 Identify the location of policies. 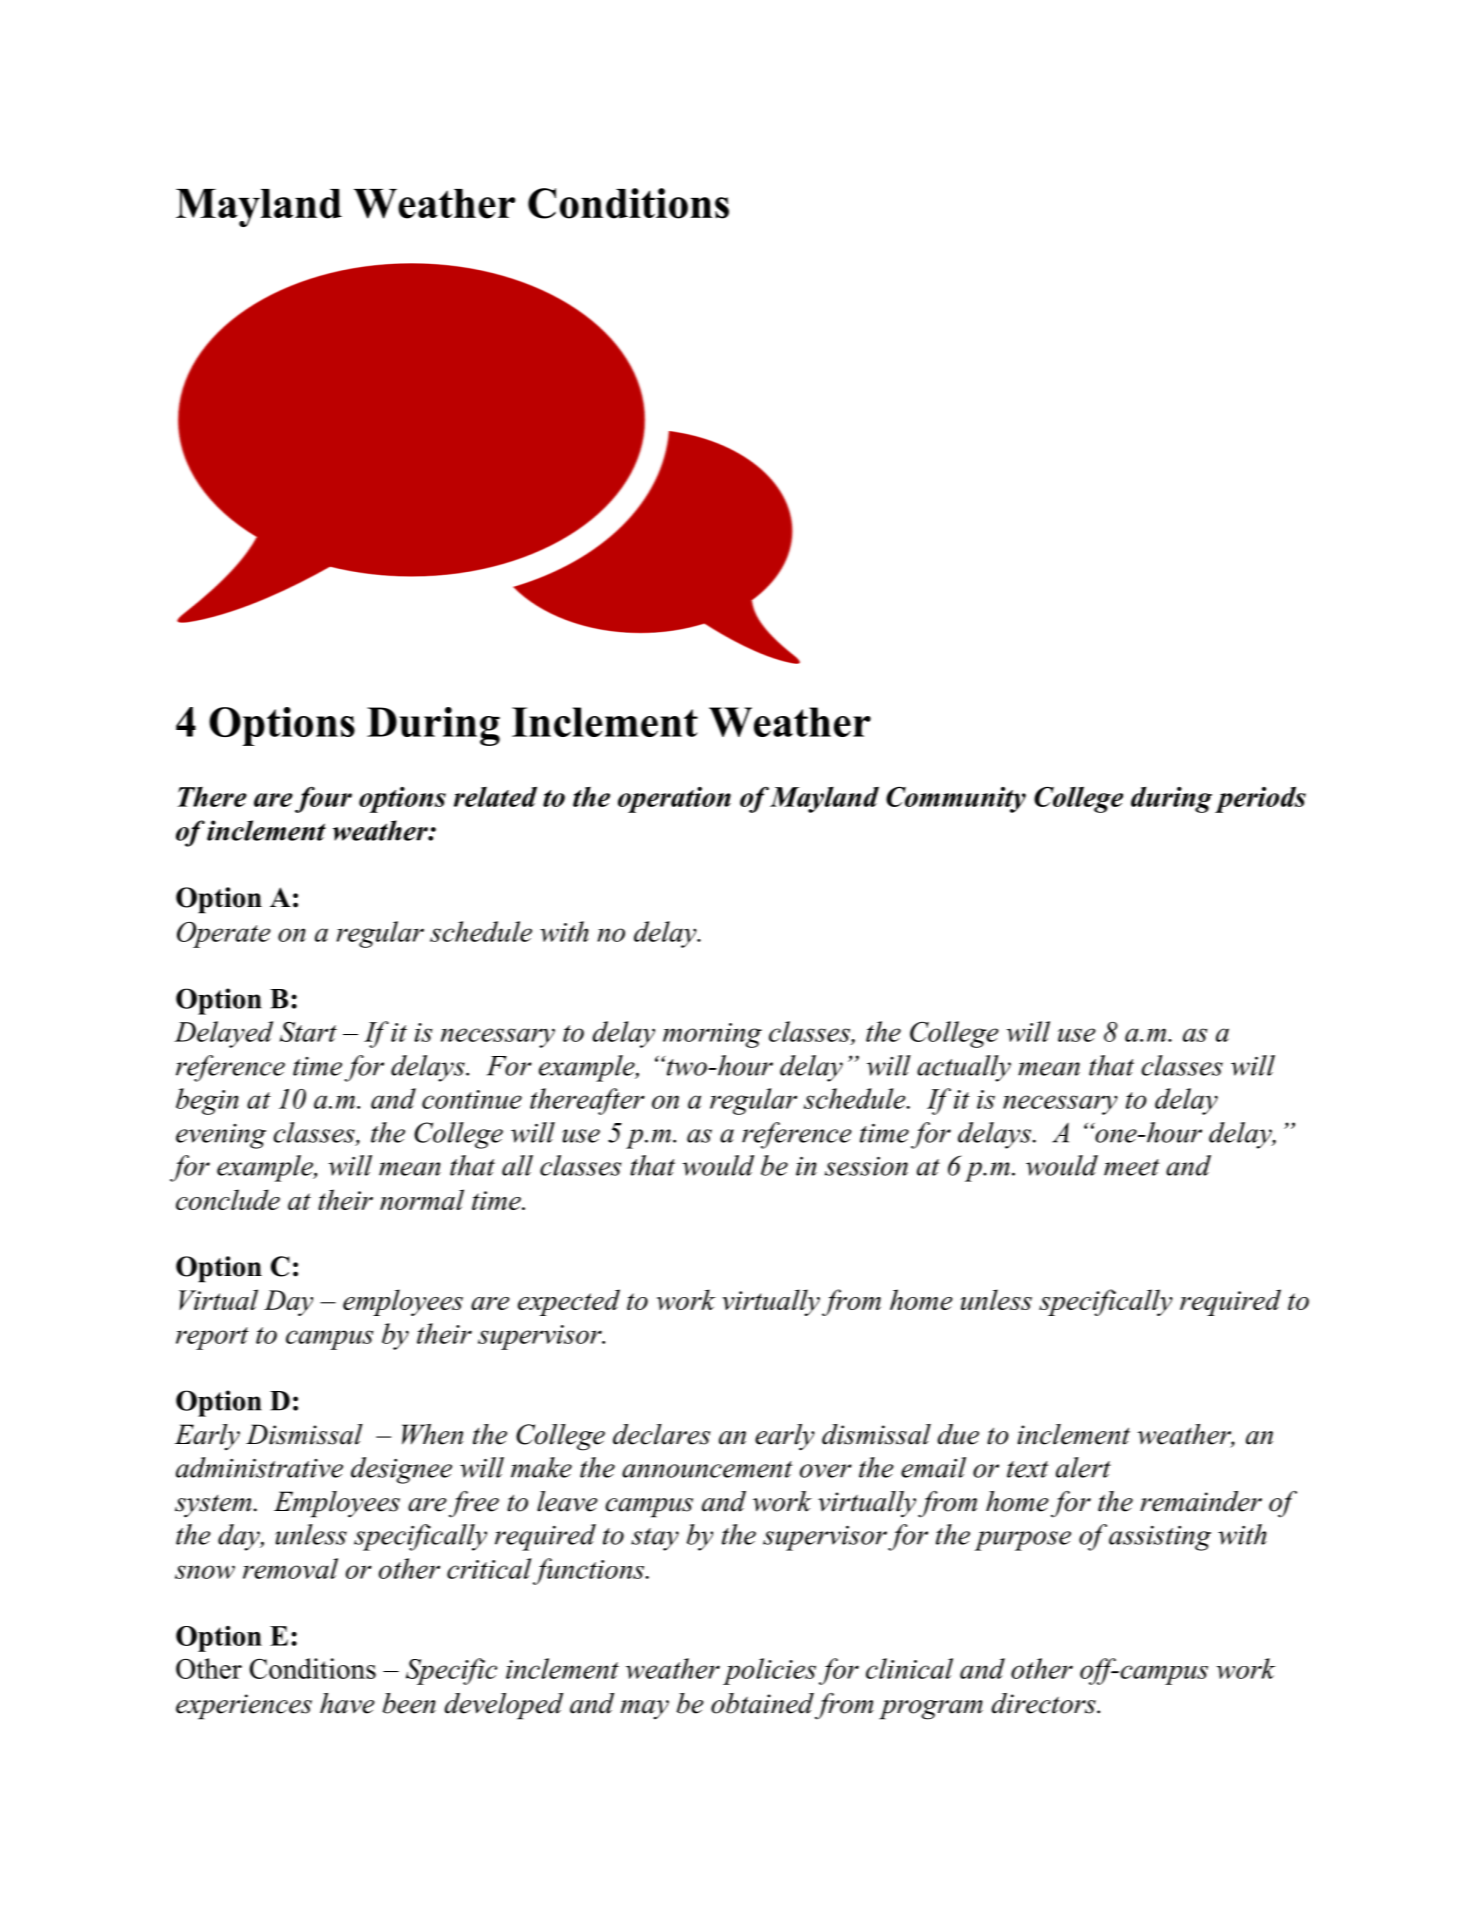
(769, 1671).
